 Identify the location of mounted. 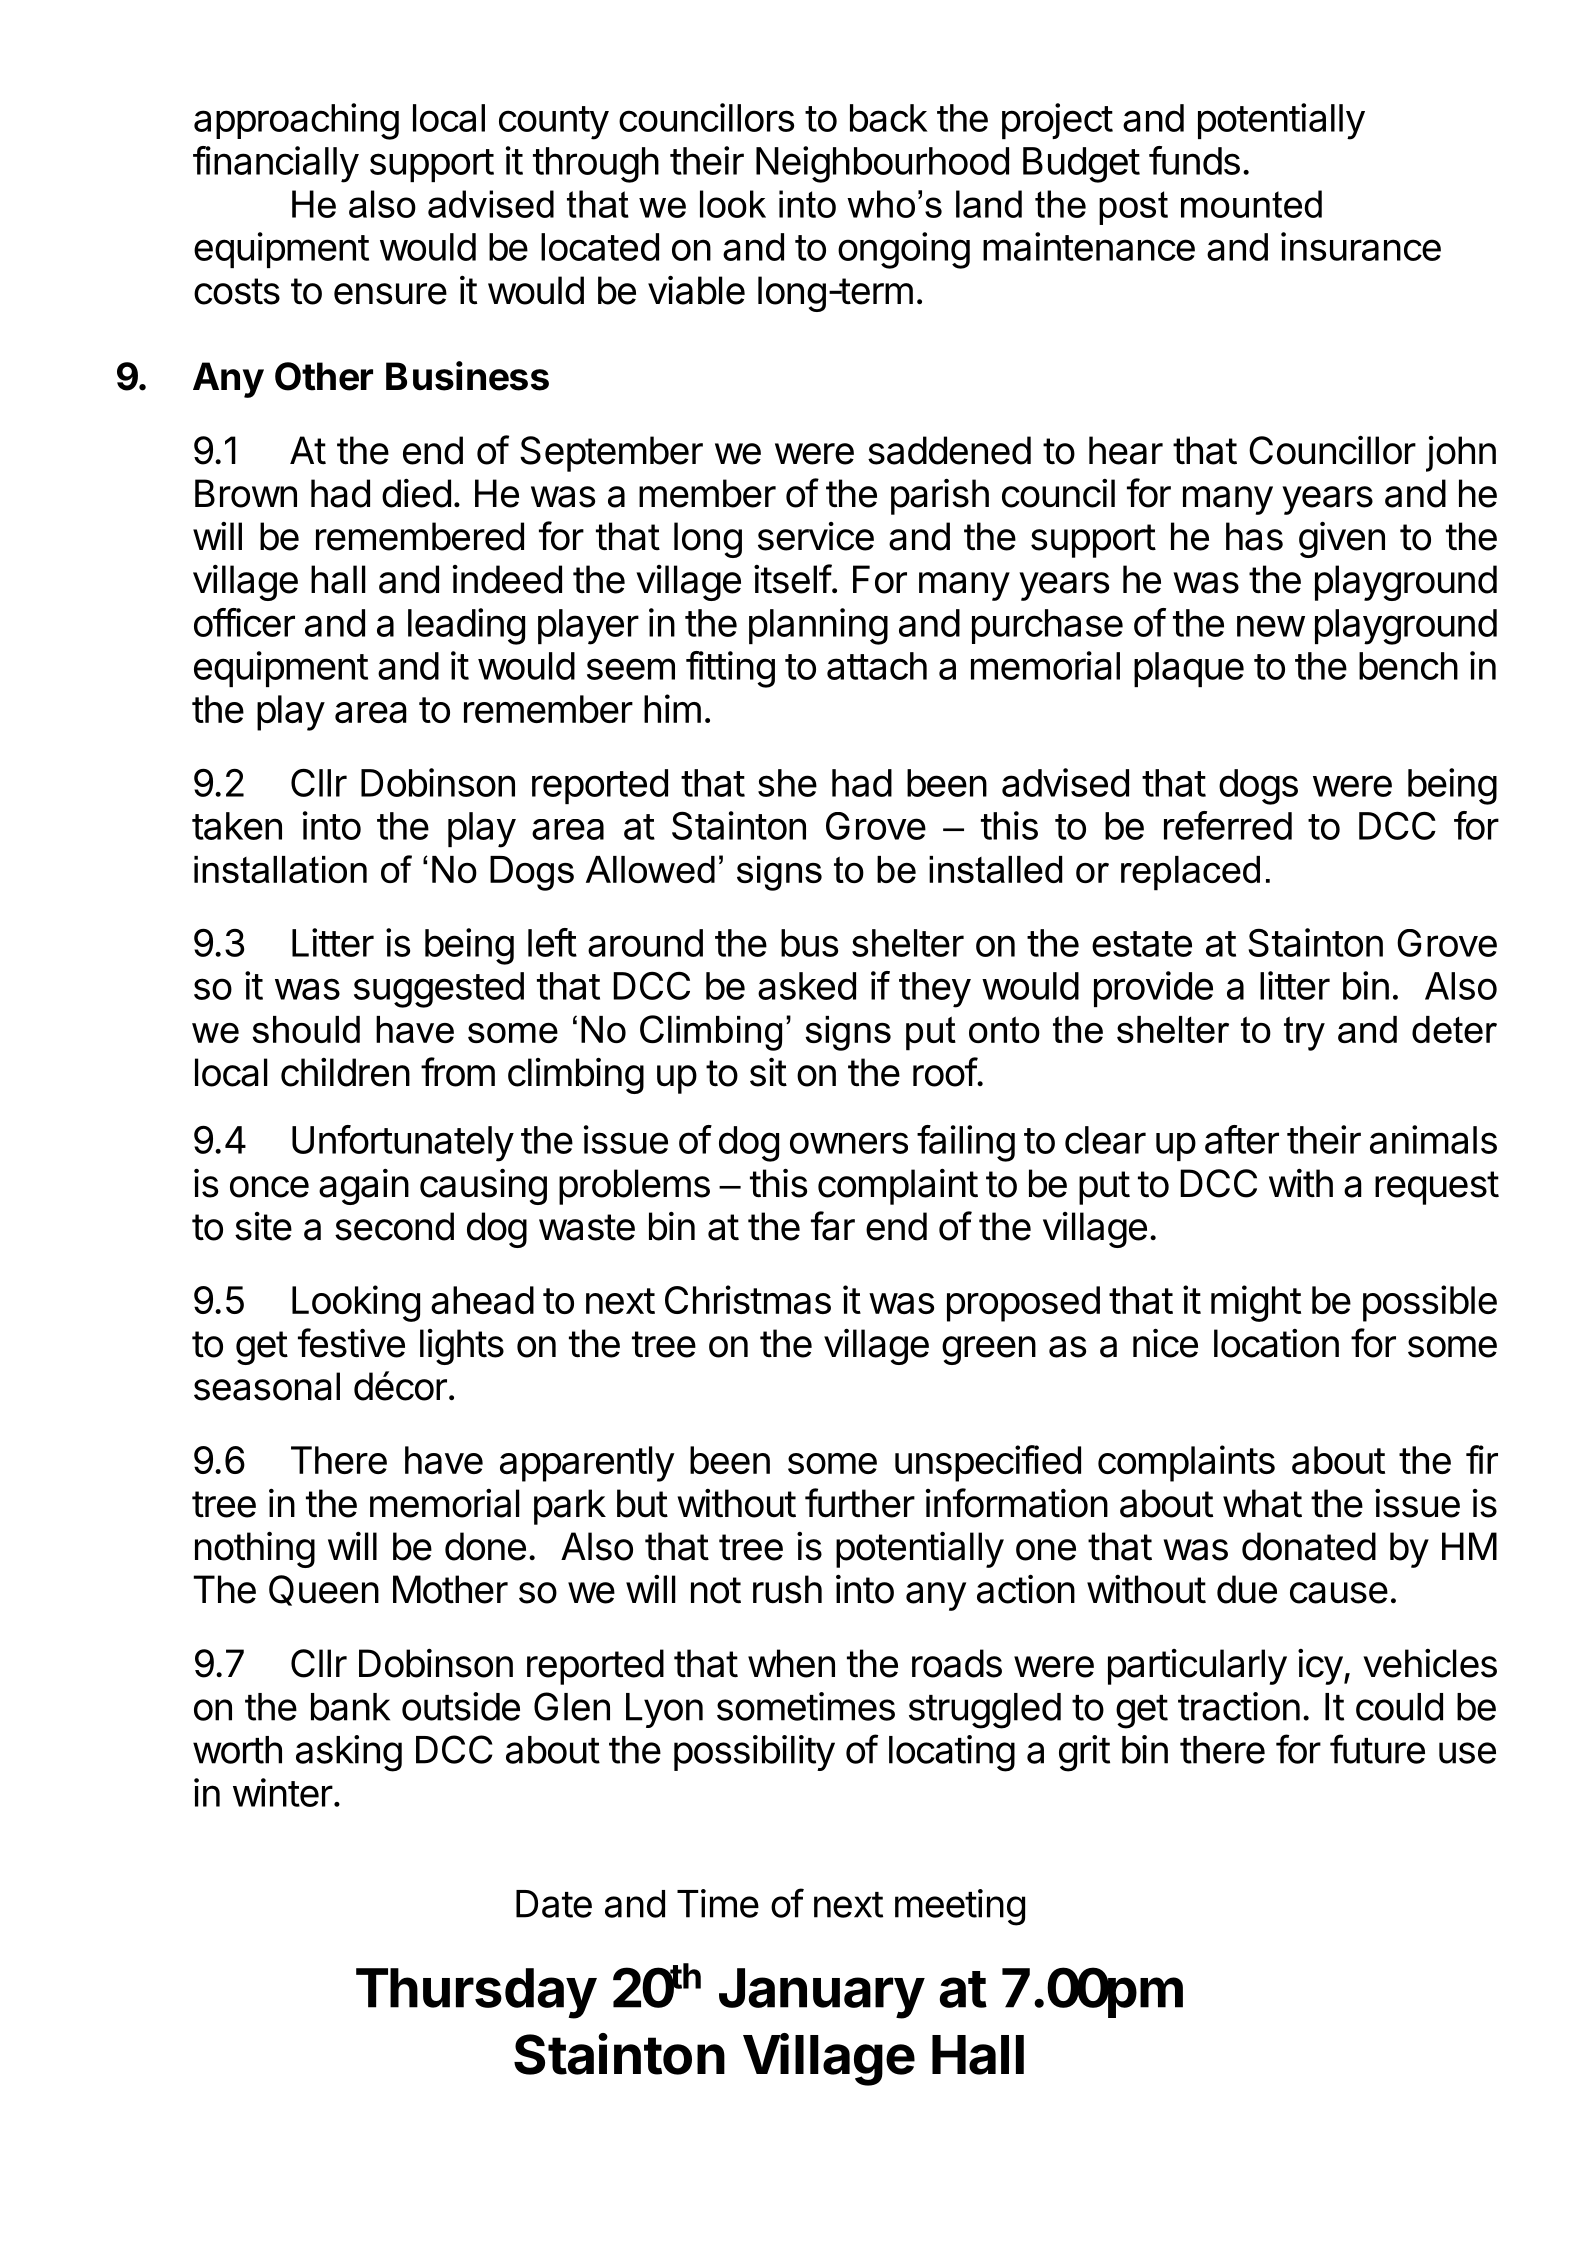
(1251, 204).
